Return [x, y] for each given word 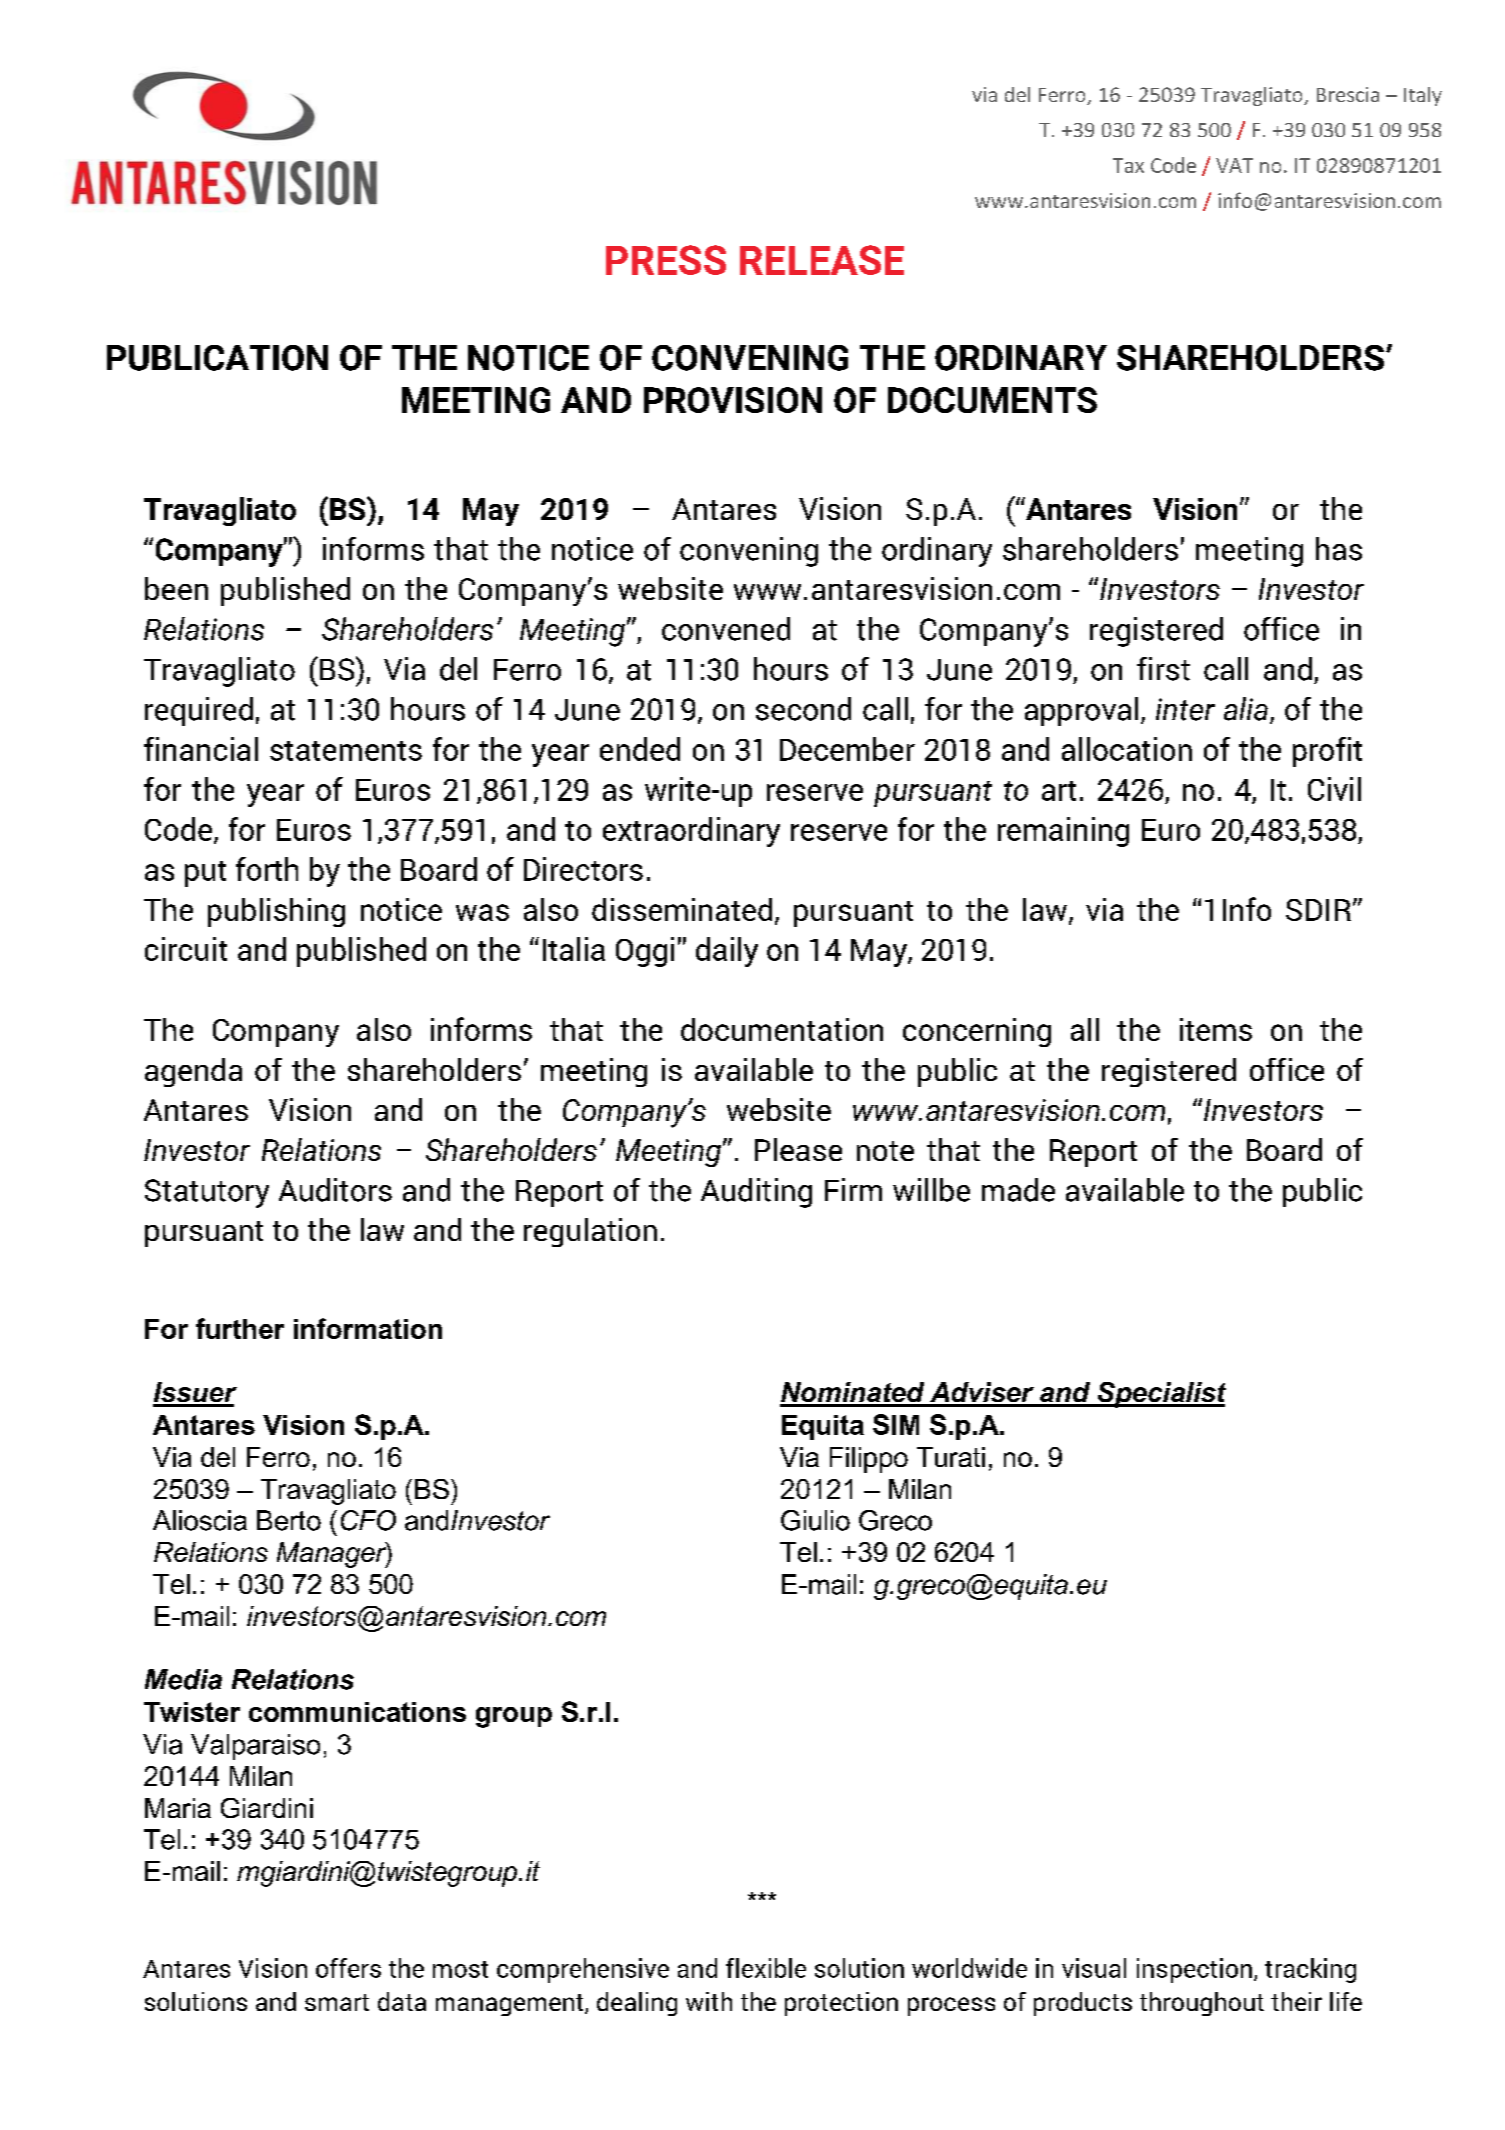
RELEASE [822, 260]
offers [348, 1968]
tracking [1310, 1970]
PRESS [666, 260]
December [847, 749]
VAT [1234, 165]
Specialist [1160, 1395]
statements [346, 751]
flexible [766, 1968]
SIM [896, 1424]
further [240, 1328]
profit [1327, 752]
